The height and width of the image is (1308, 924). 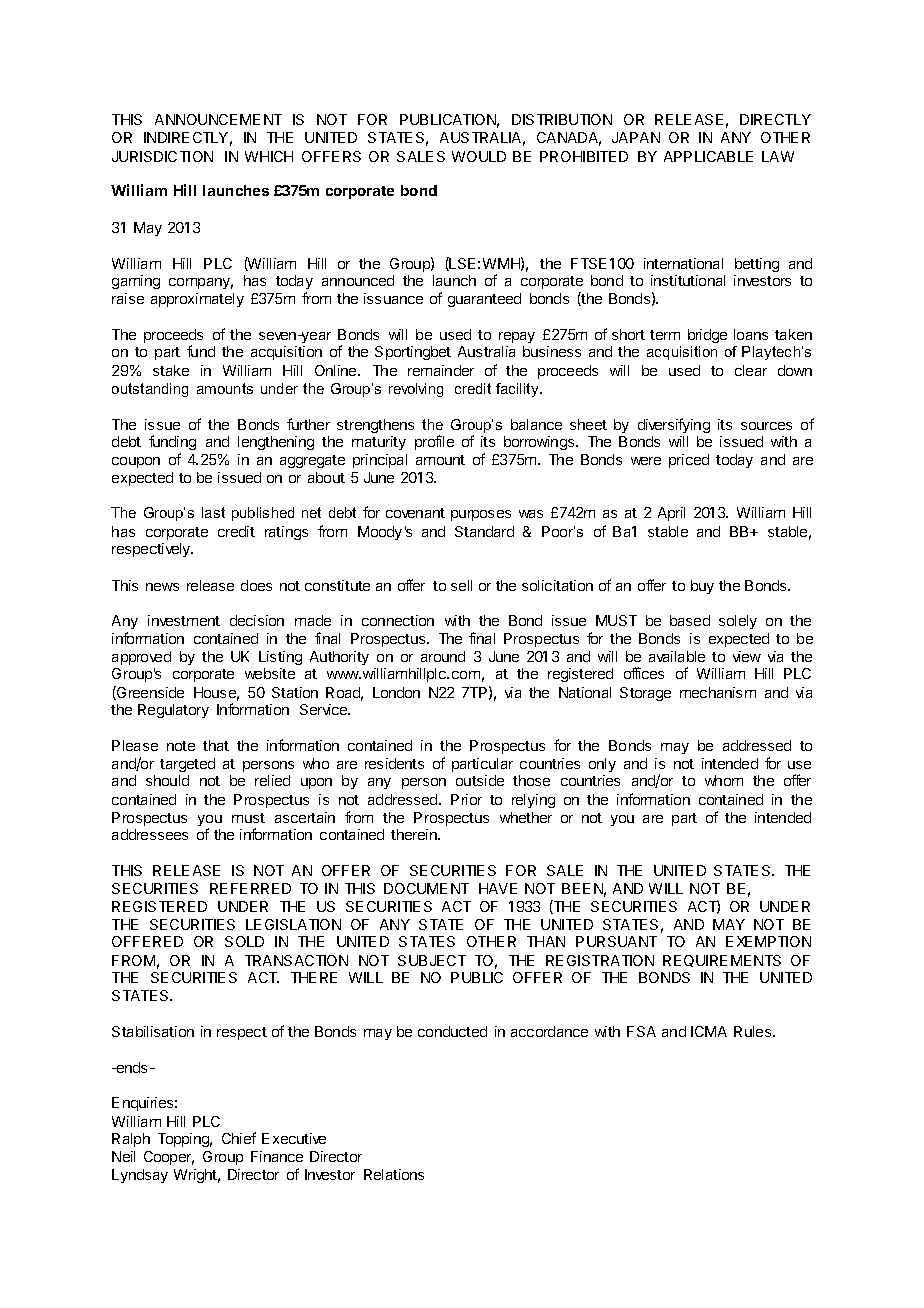 What do you see at coordinates (722, 961) in the image?
I see `REQUIREMENTS` at bounding box center [722, 961].
